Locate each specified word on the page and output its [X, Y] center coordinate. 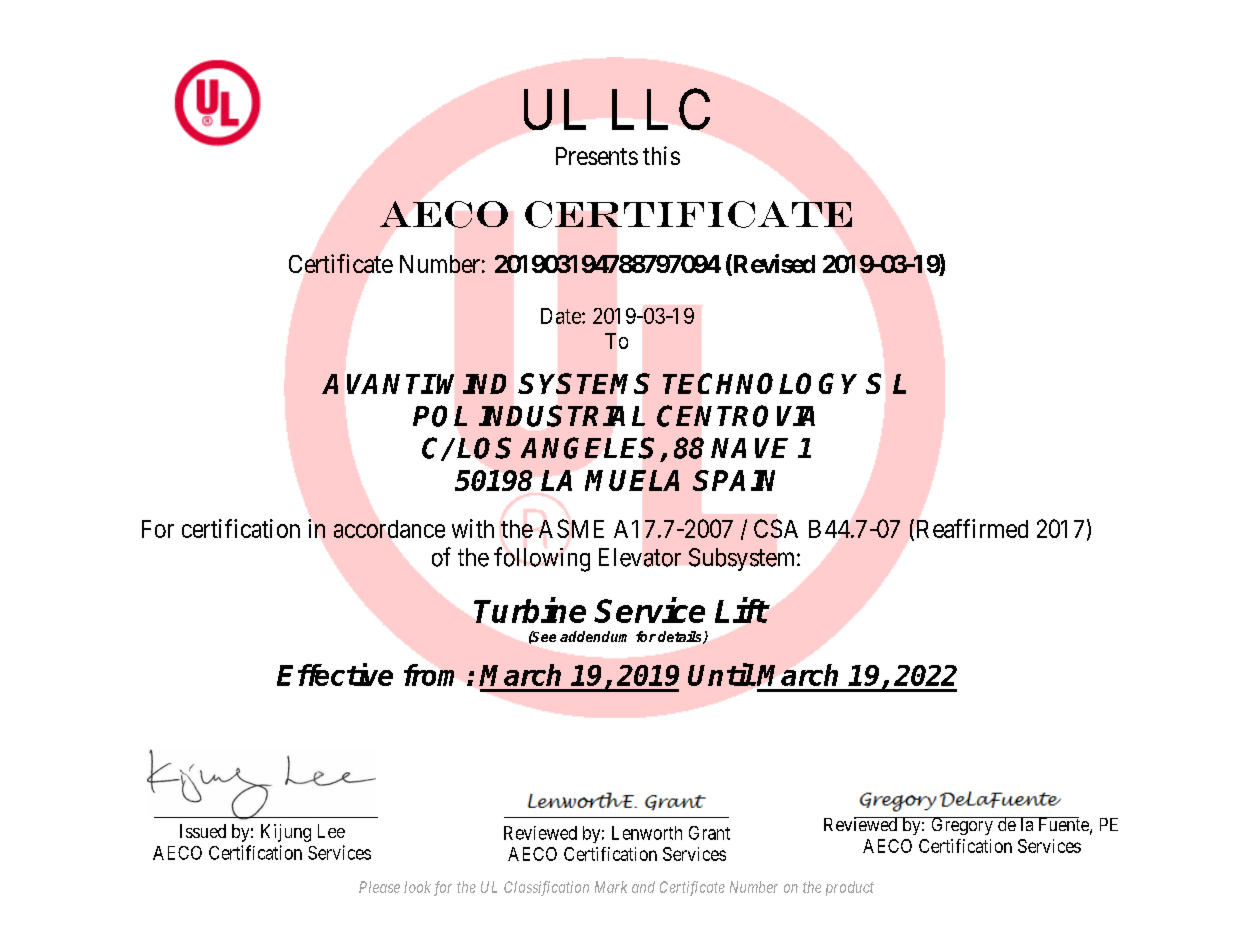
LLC [661, 109]
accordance [389, 529]
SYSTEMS [584, 383]
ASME [571, 528]
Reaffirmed [972, 528]
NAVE [749, 448]
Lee [331, 831]
